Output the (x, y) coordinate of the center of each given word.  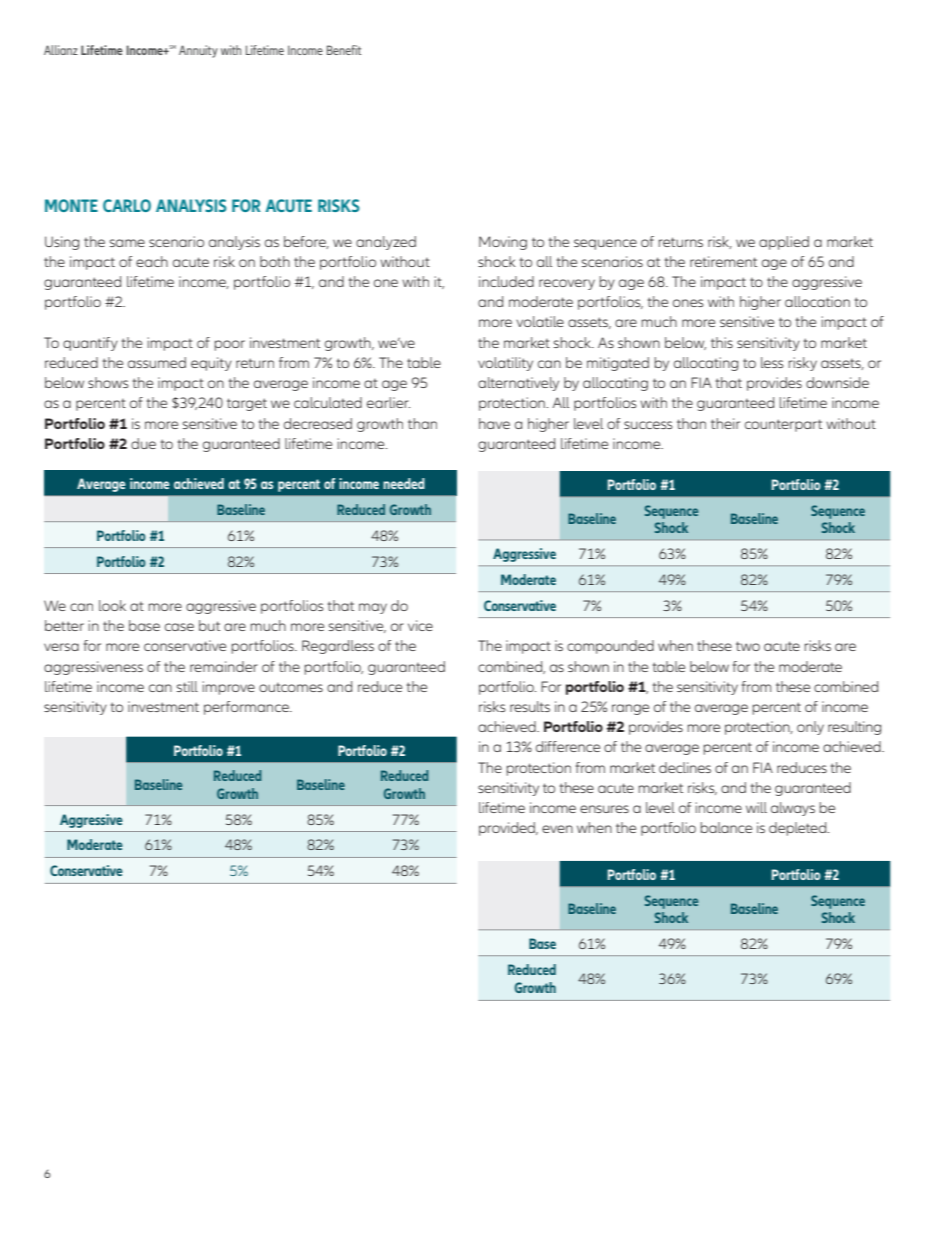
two (748, 646)
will (756, 807)
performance (247, 708)
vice (420, 625)
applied (784, 243)
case (179, 627)
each (152, 261)
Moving (503, 243)
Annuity (198, 51)
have (494, 423)
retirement (723, 261)
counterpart (783, 425)
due (143, 443)
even (557, 829)
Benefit (344, 50)
